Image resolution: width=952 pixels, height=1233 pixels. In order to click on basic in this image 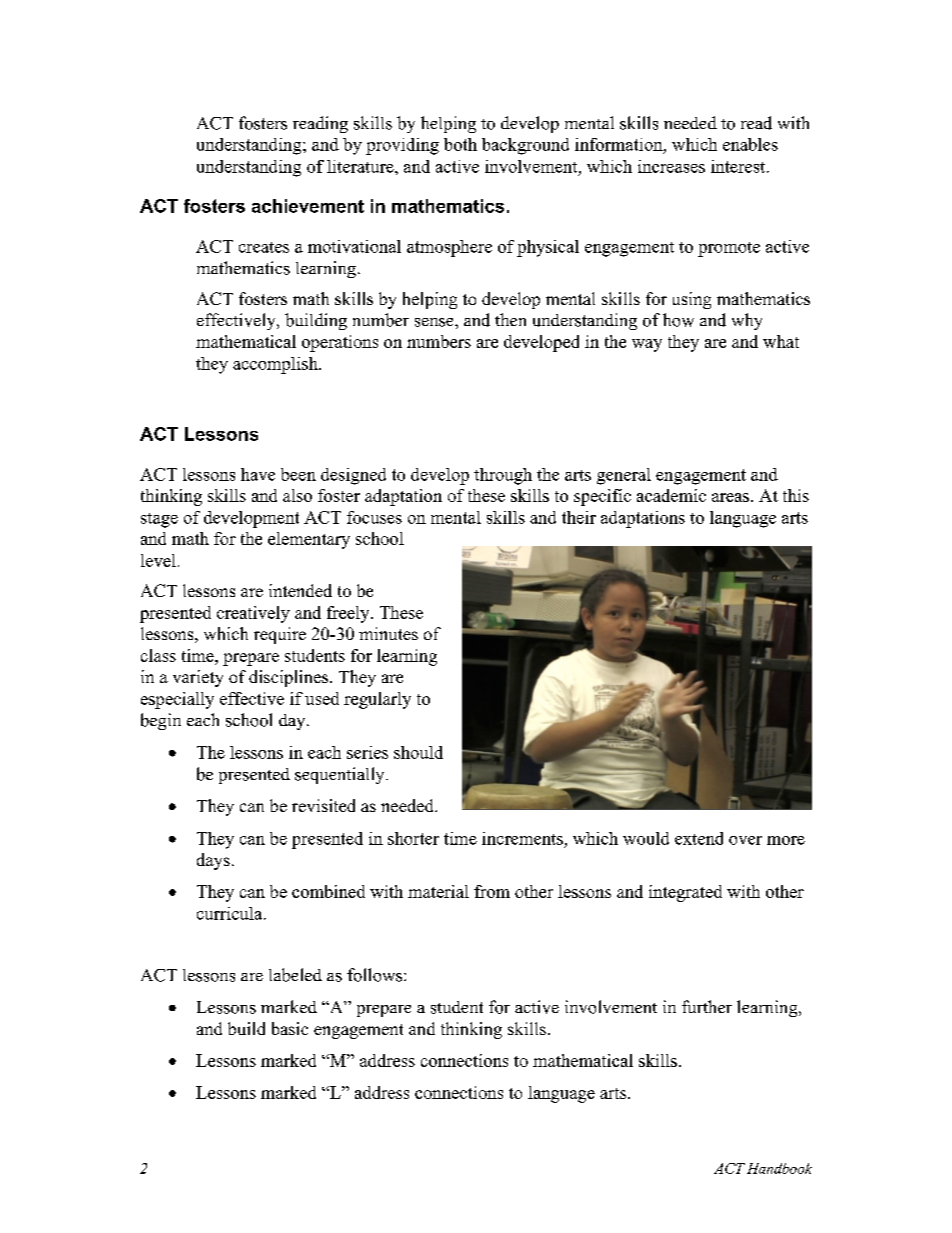, I will do `click(290, 1028)`.
